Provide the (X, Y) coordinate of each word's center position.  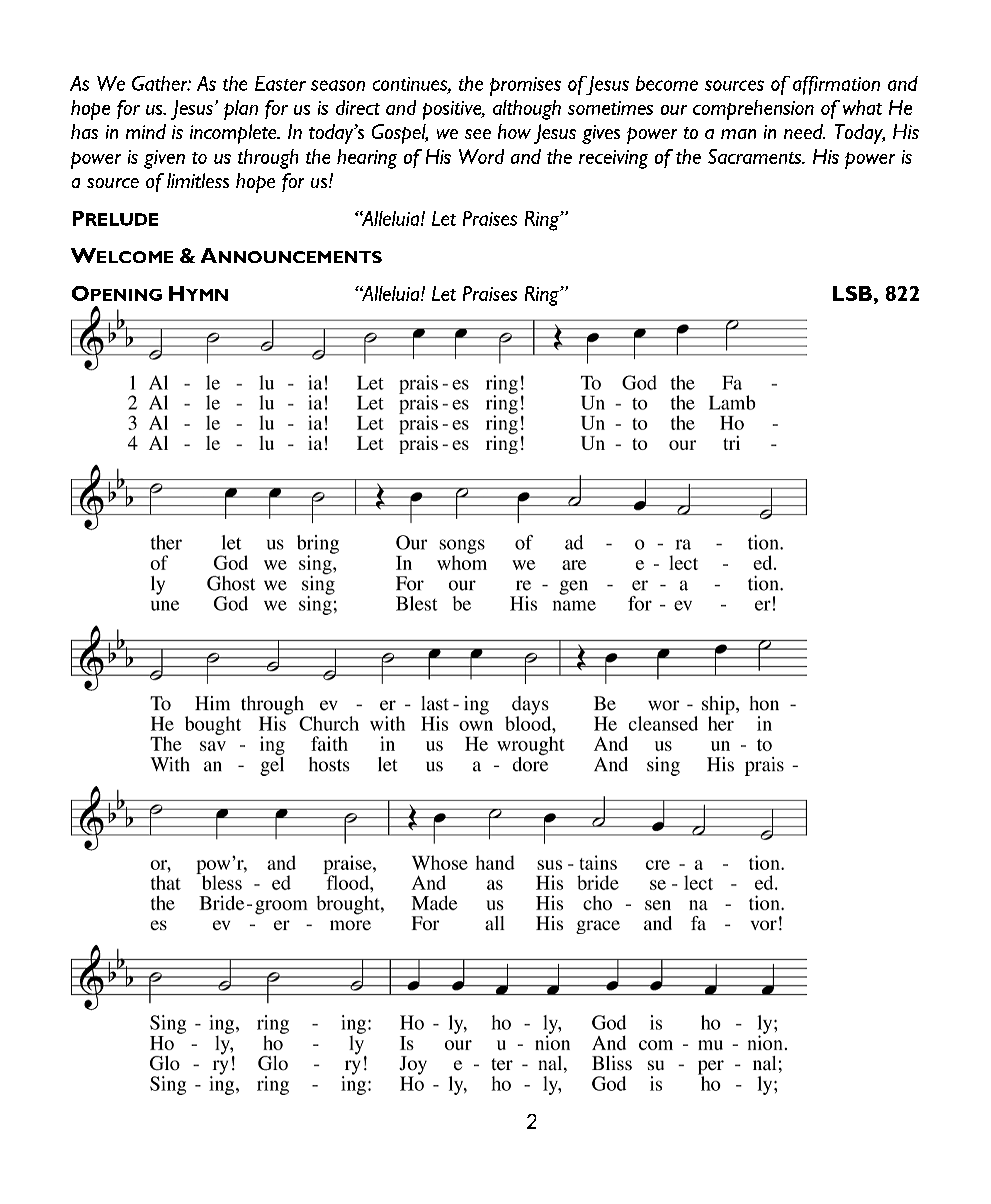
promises (525, 86)
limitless (198, 180)
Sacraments (755, 156)
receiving (613, 159)
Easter (280, 83)
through (268, 159)
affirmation (836, 85)
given (164, 159)
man (738, 134)
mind (146, 131)
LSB (852, 293)
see (478, 134)
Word (481, 156)
